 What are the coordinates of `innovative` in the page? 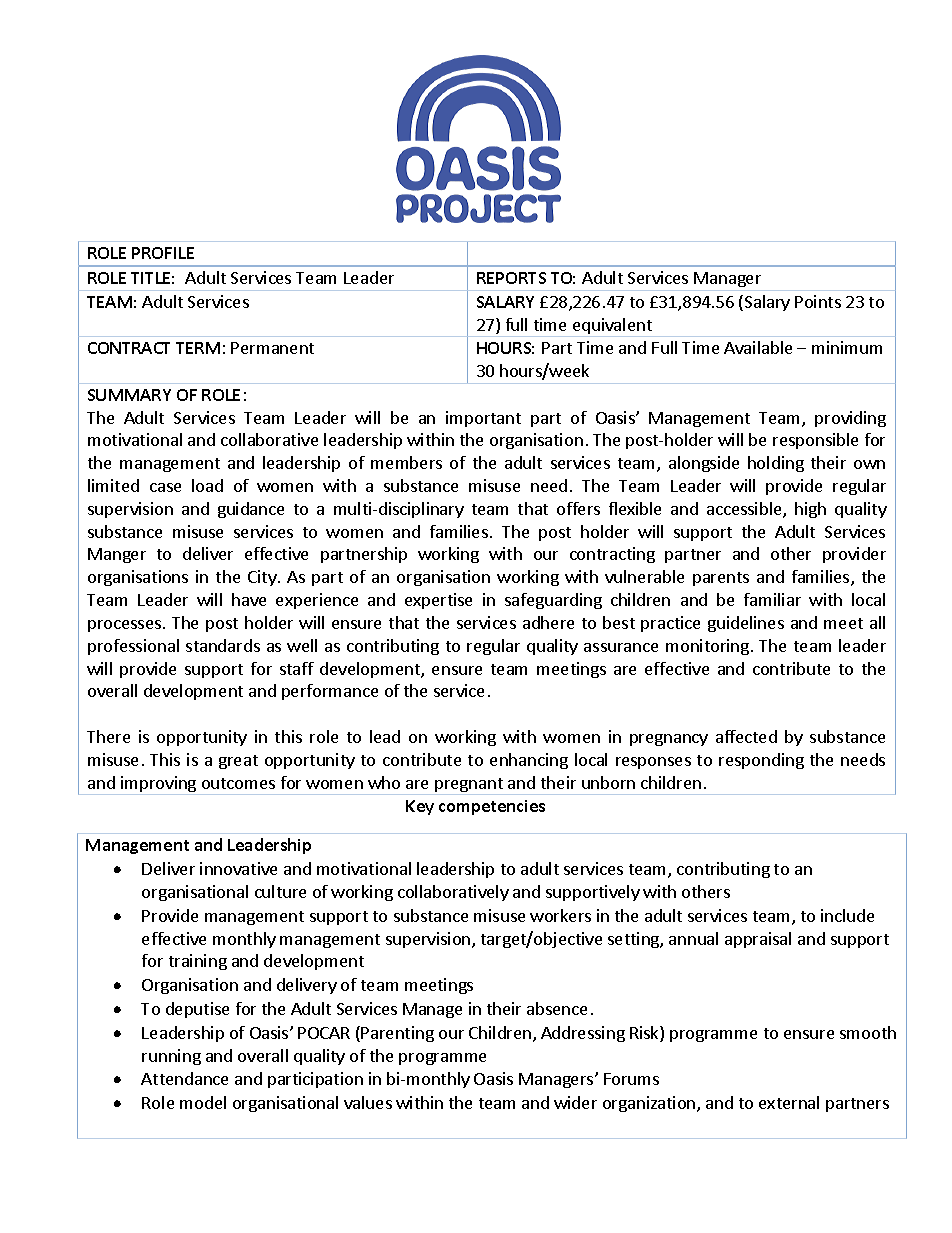 It's located at (238, 868).
